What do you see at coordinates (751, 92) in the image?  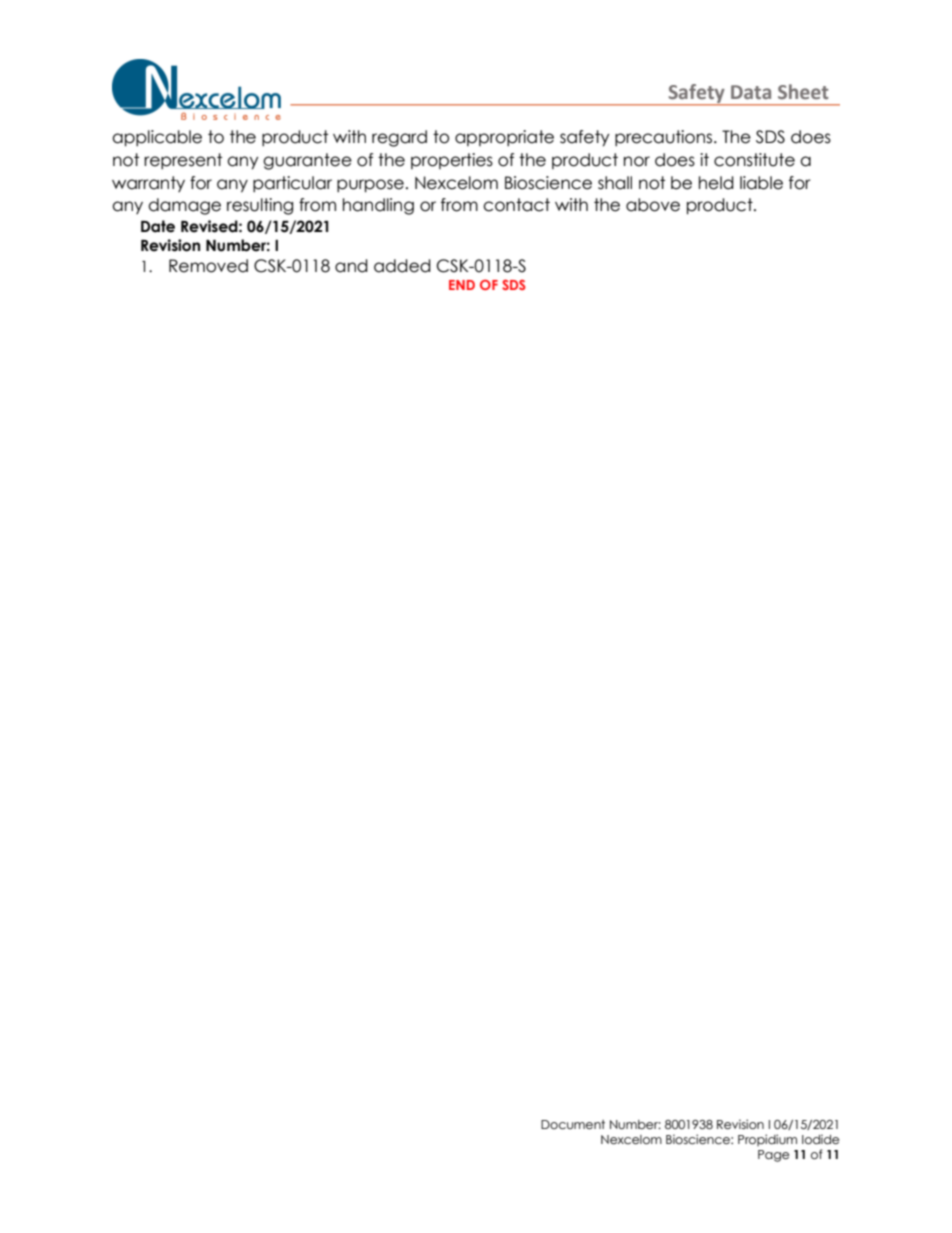 I see `Data` at bounding box center [751, 92].
